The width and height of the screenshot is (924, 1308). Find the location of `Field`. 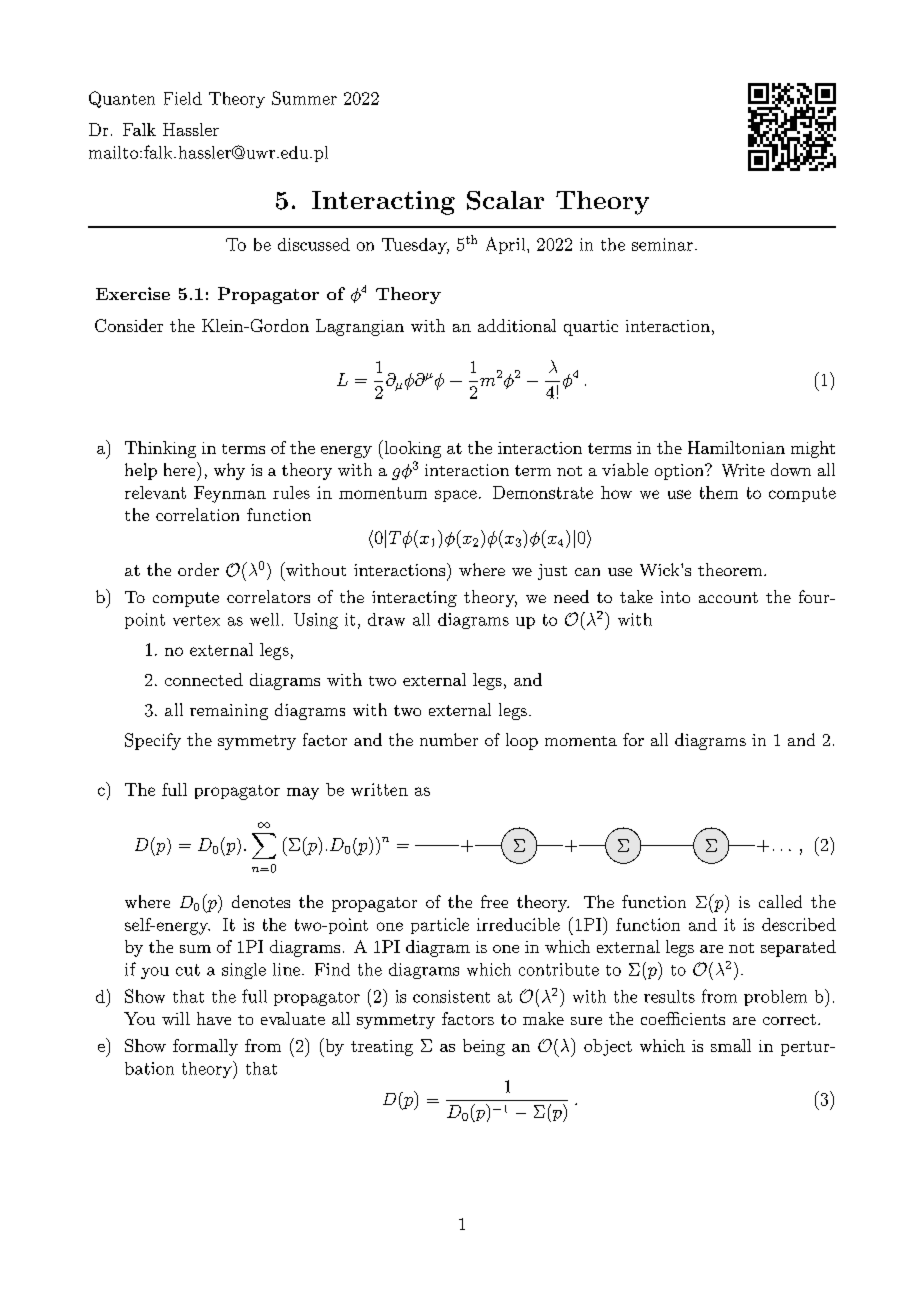

Field is located at coordinates (183, 98).
